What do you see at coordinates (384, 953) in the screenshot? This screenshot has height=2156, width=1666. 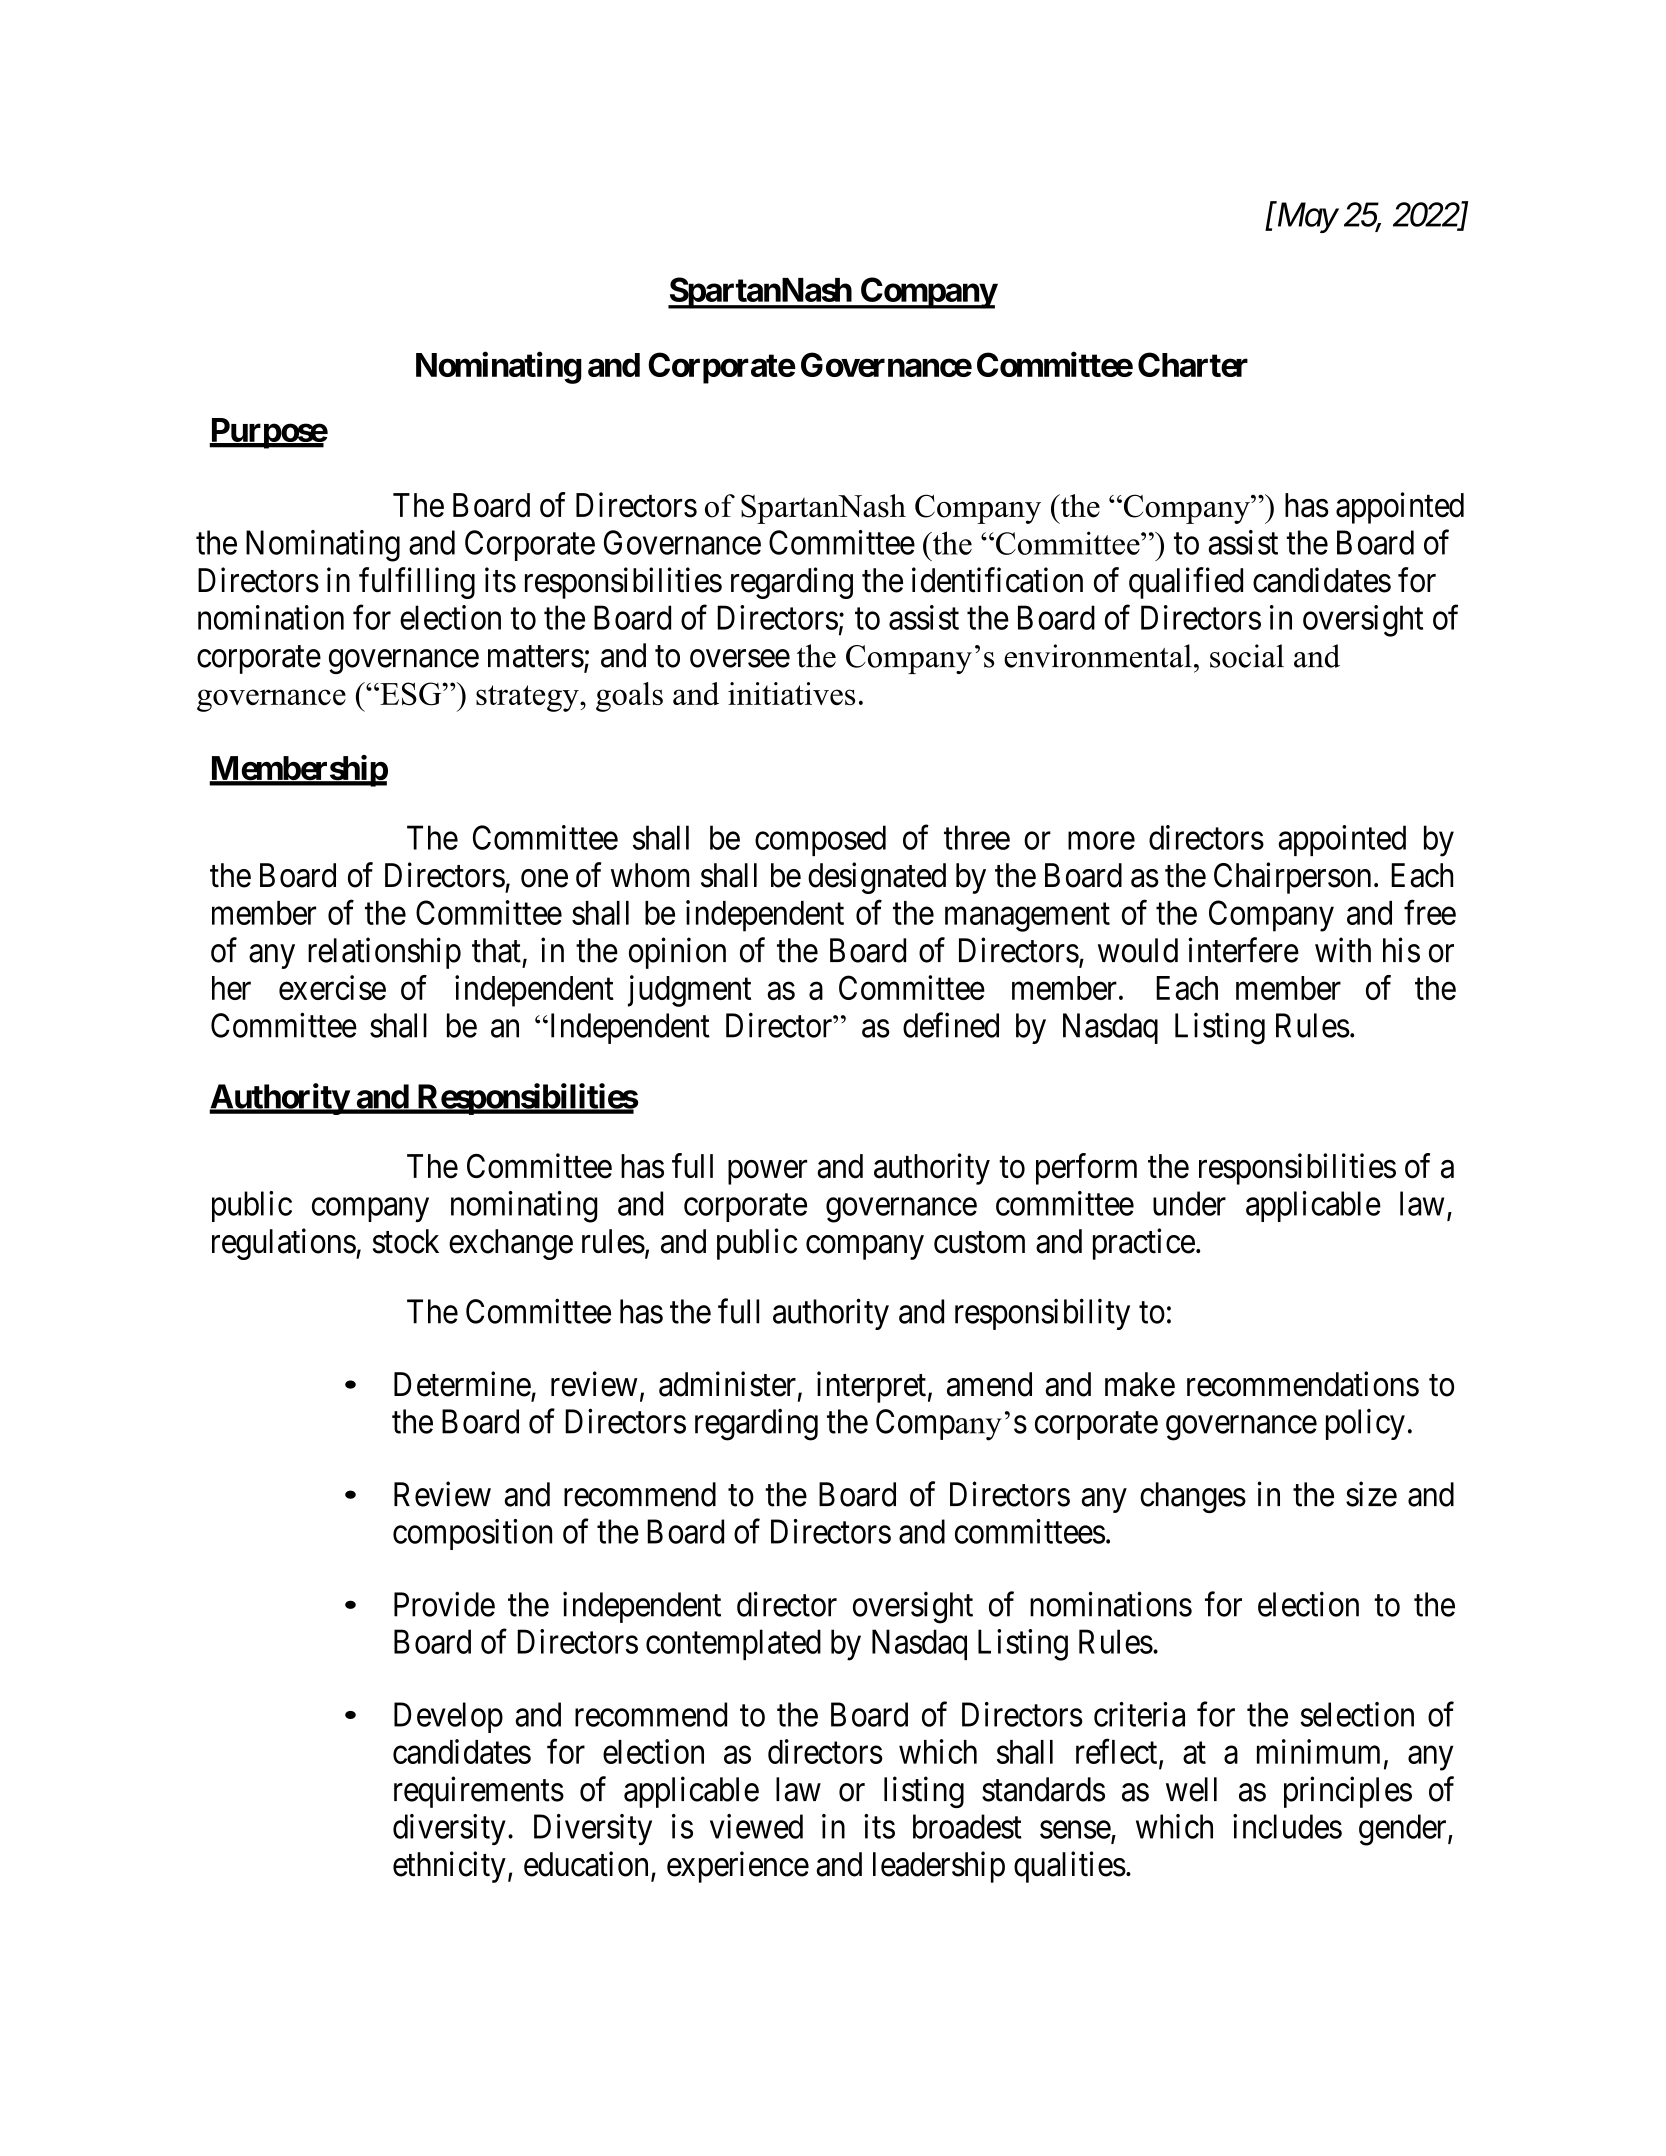 I see `relationship` at bounding box center [384, 953].
